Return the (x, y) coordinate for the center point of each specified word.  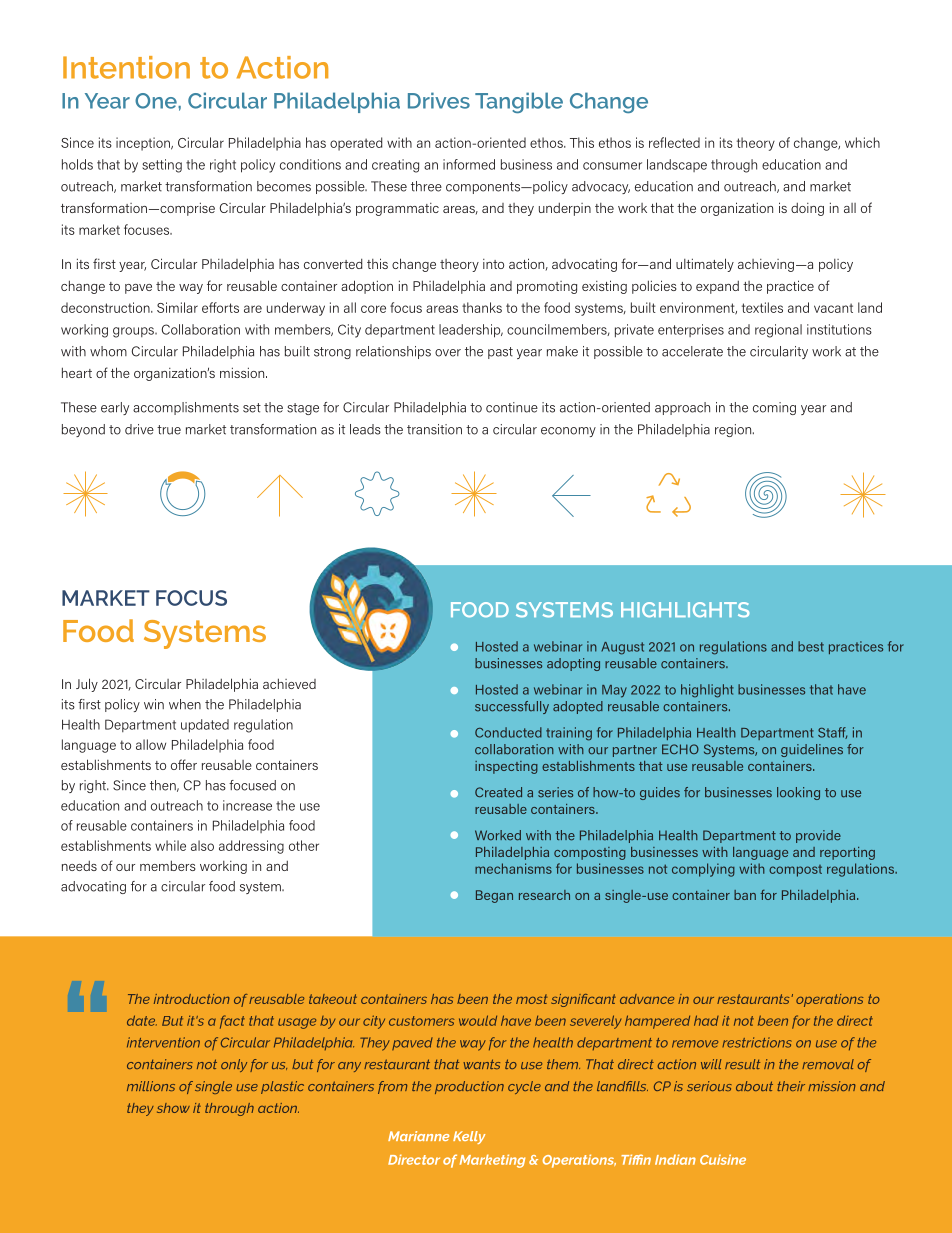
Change (609, 102)
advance (647, 999)
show (173, 1108)
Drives (439, 100)
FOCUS (191, 598)
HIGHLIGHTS (685, 610)
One (157, 101)
